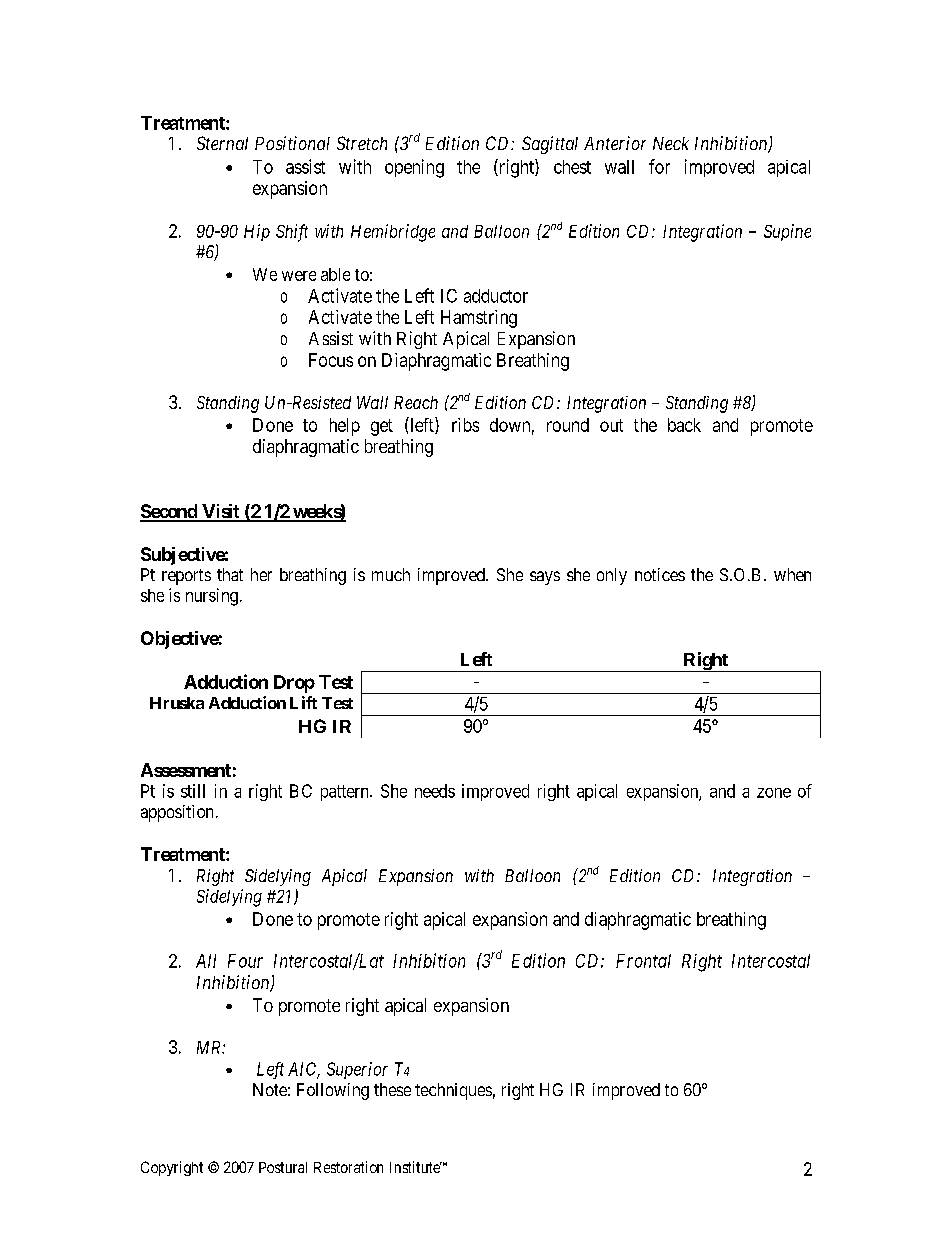 Image resolution: width=952 pixels, height=1233 pixels. What do you see at coordinates (414, 168) in the page?
I see `opening` at bounding box center [414, 168].
